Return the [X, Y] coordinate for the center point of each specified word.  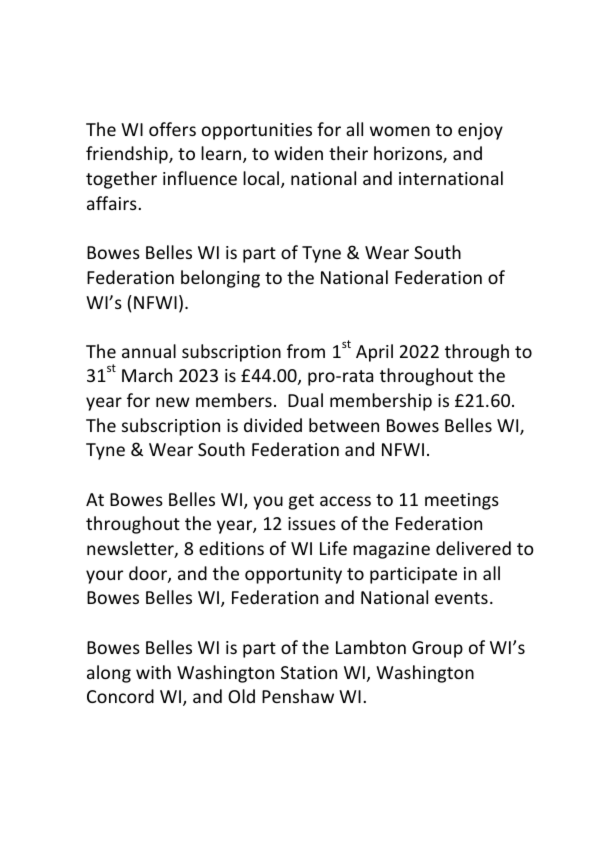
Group [437, 649]
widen [298, 153]
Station [309, 672]
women [400, 131]
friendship [128, 155]
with [153, 672]
